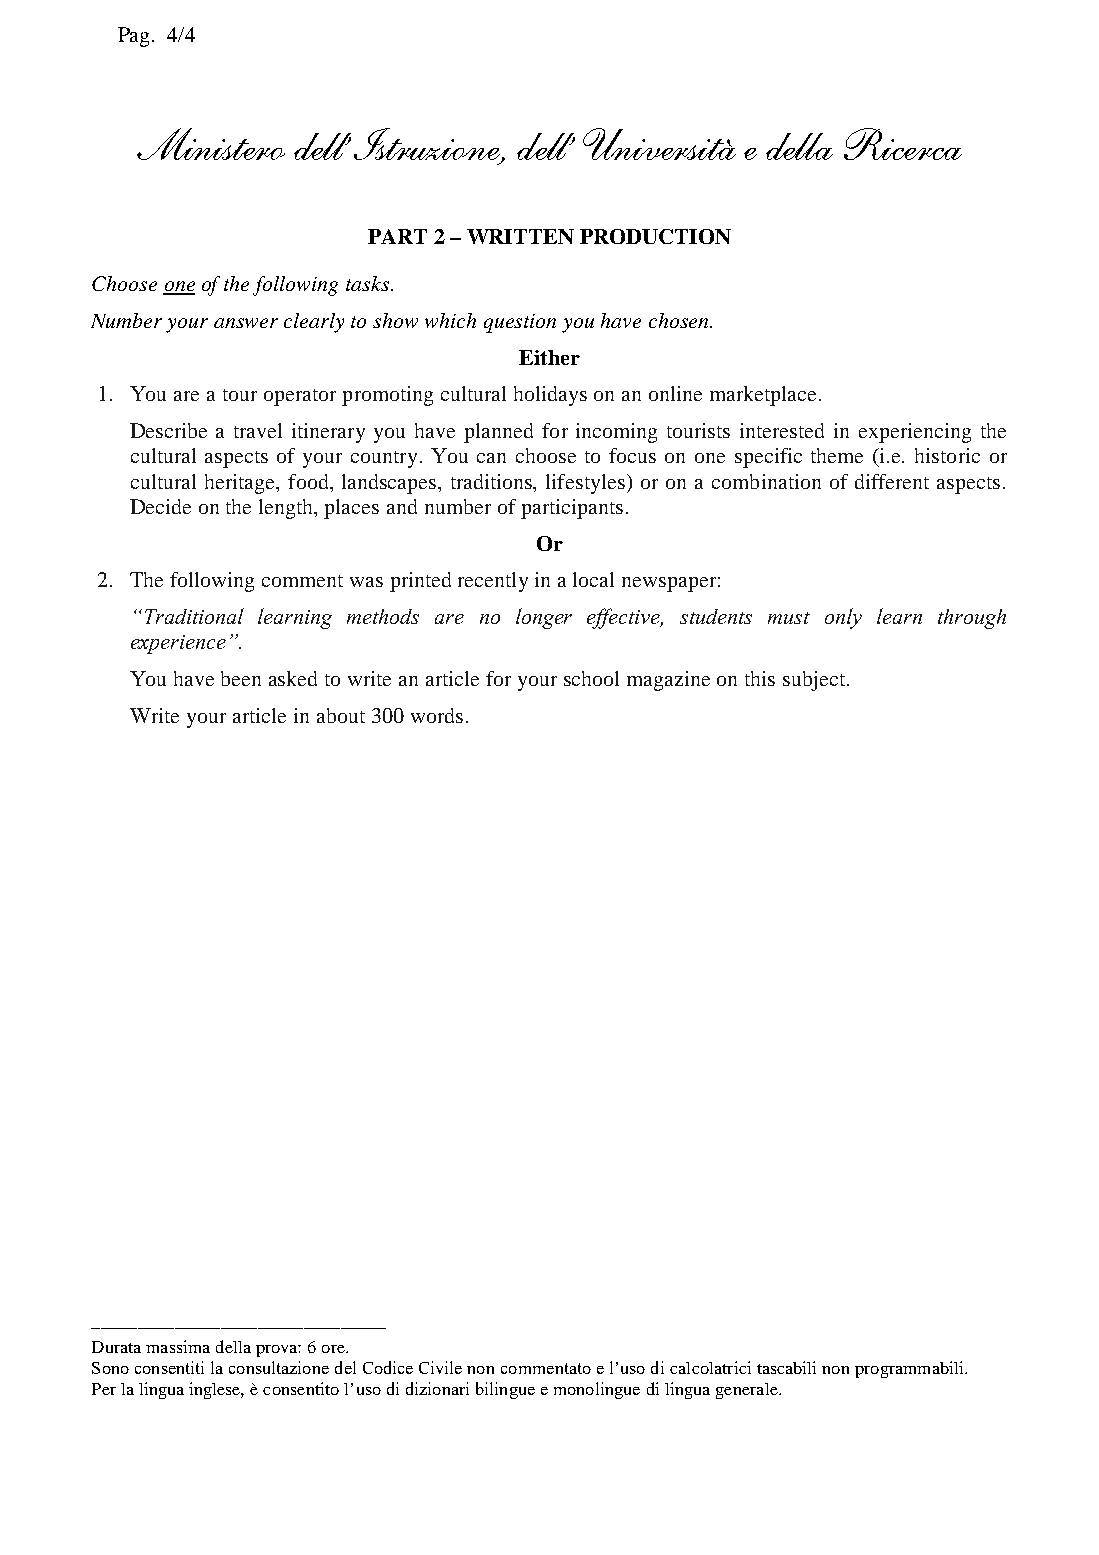 The width and height of the document is (1099, 1555). Describe the element at coordinates (135, 37) in the document. I see `Pag` at that location.
